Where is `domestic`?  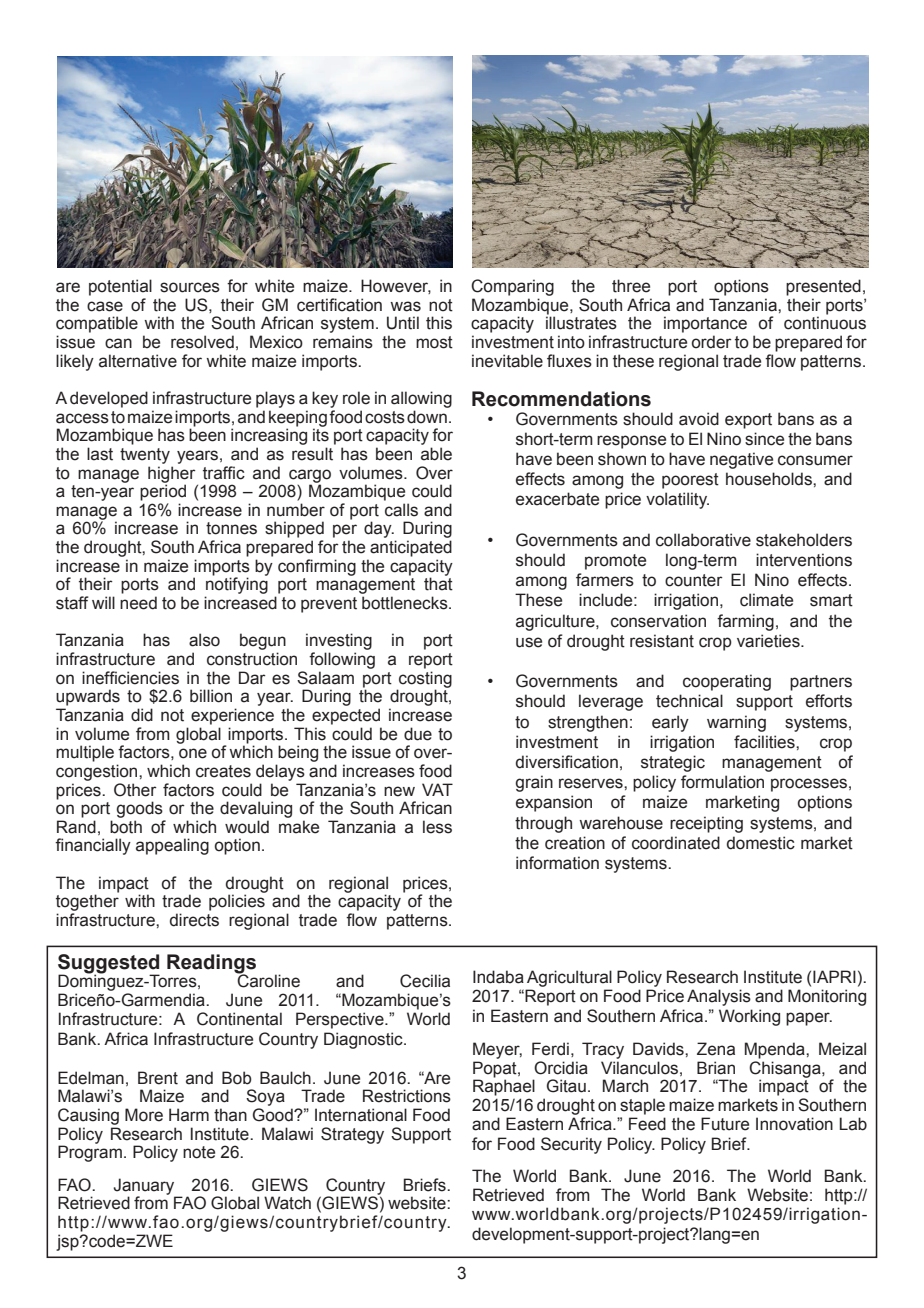 domestic is located at coordinates (761, 843).
